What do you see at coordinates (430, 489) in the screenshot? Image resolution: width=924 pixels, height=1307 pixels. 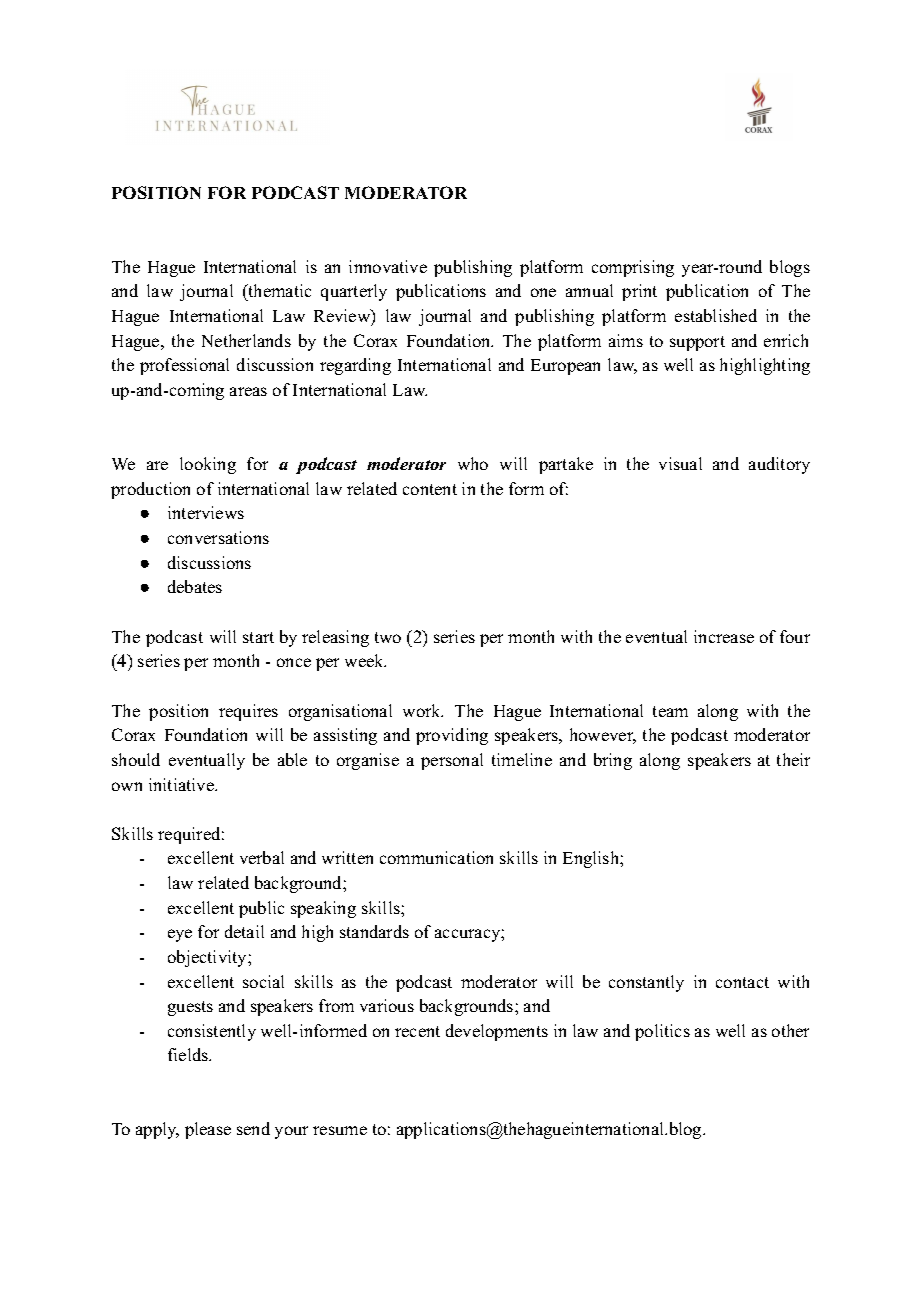 I see `content` at bounding box center [430, 489].
